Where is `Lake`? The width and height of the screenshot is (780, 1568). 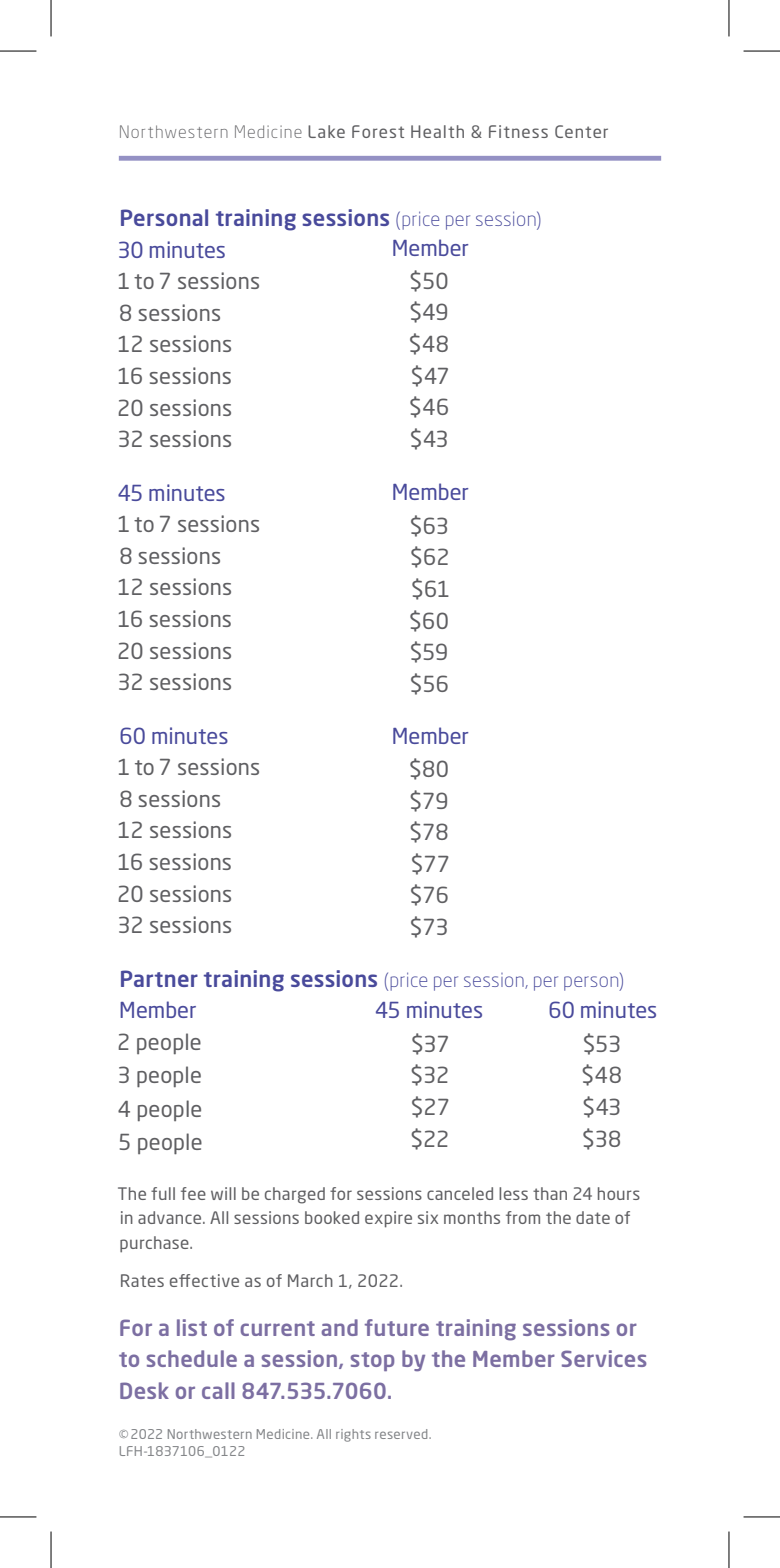 Lake is located at coordinates (326, 131).
